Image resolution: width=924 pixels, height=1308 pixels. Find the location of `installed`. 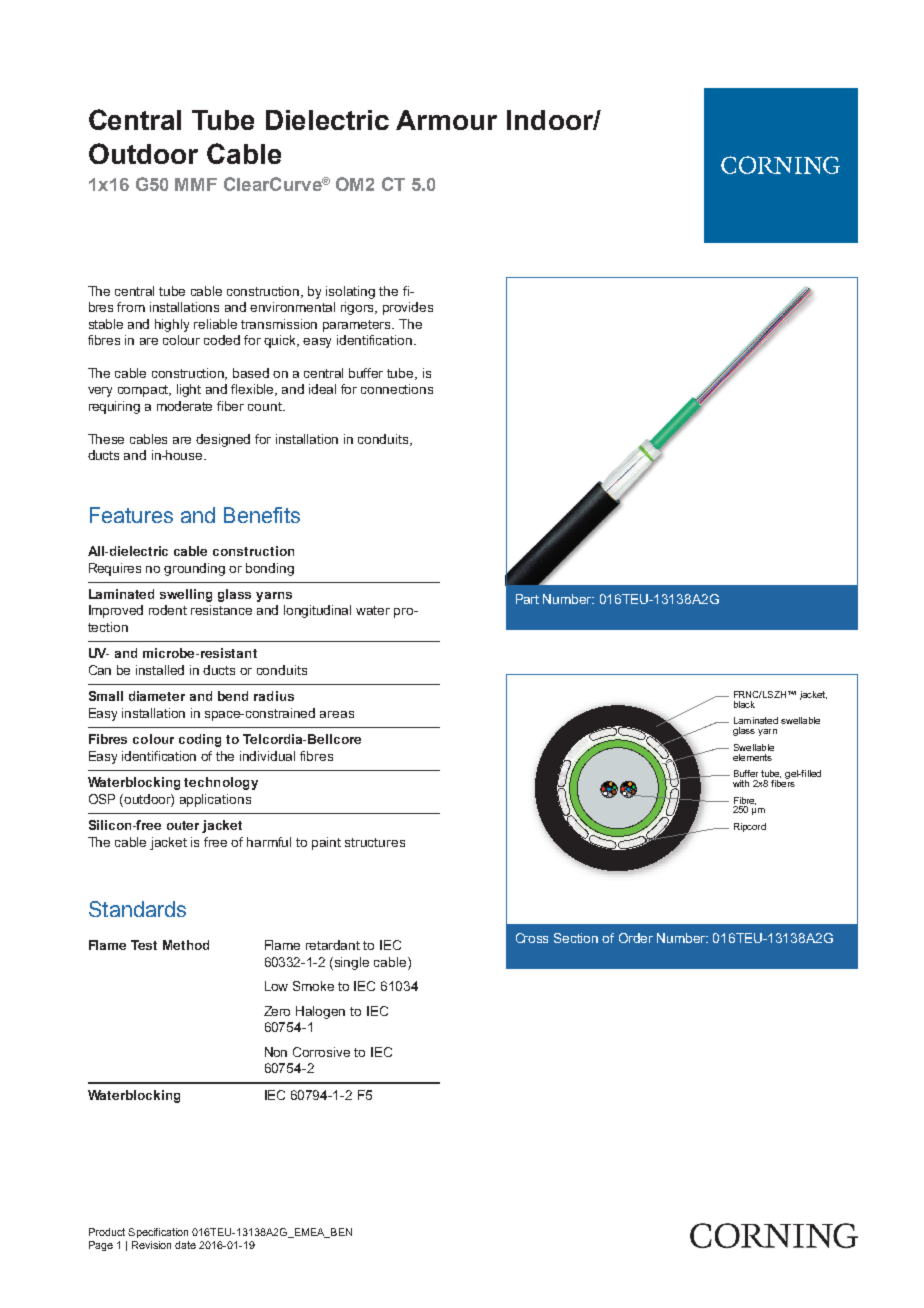

installed is located at coordinates (160, 670).
